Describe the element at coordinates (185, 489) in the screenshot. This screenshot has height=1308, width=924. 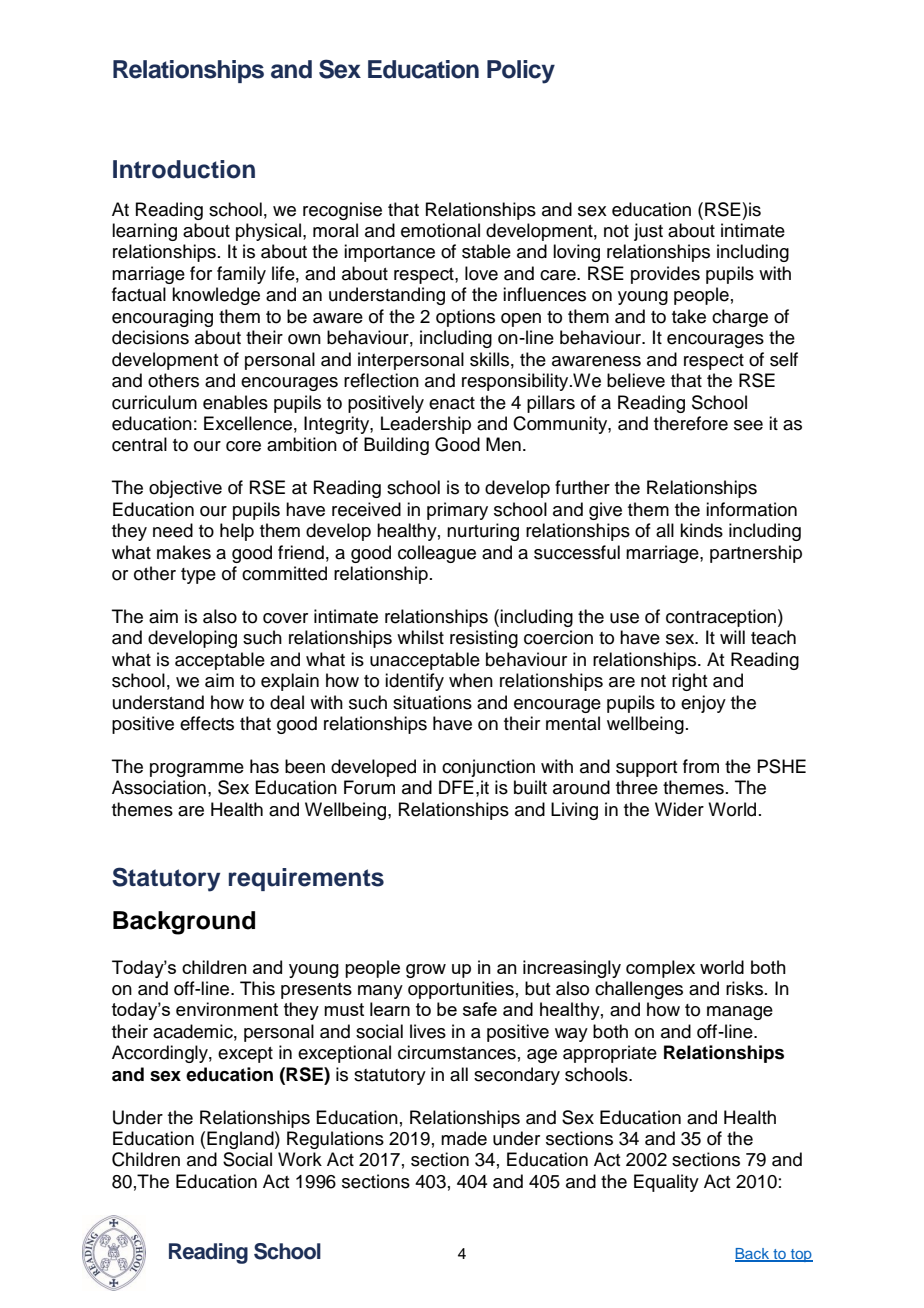
I see `objective` at that location.
